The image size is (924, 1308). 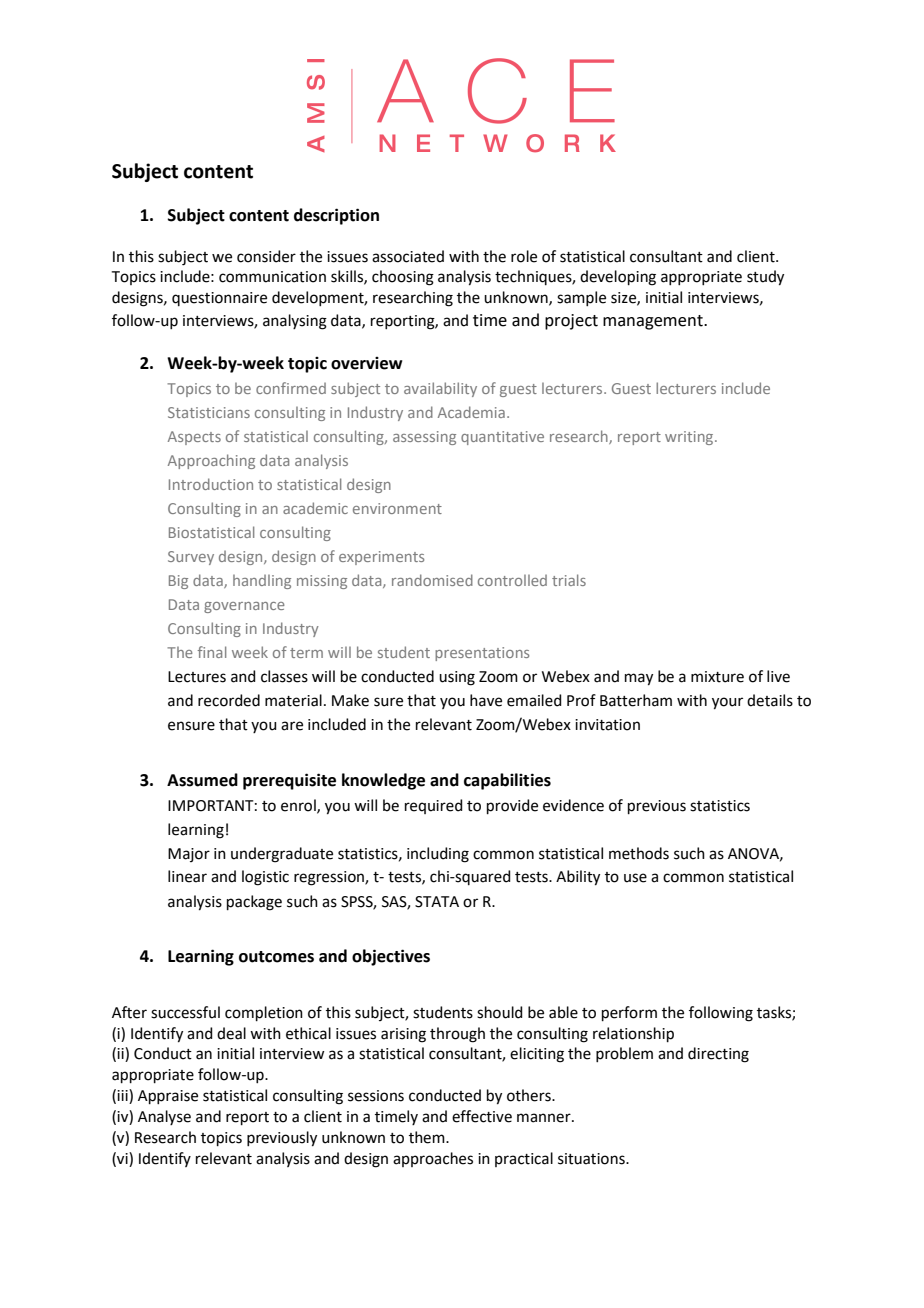 What do you see at coordinates (437, 902) in the page?
I see `STATA` at bounding box center [437, 902].
